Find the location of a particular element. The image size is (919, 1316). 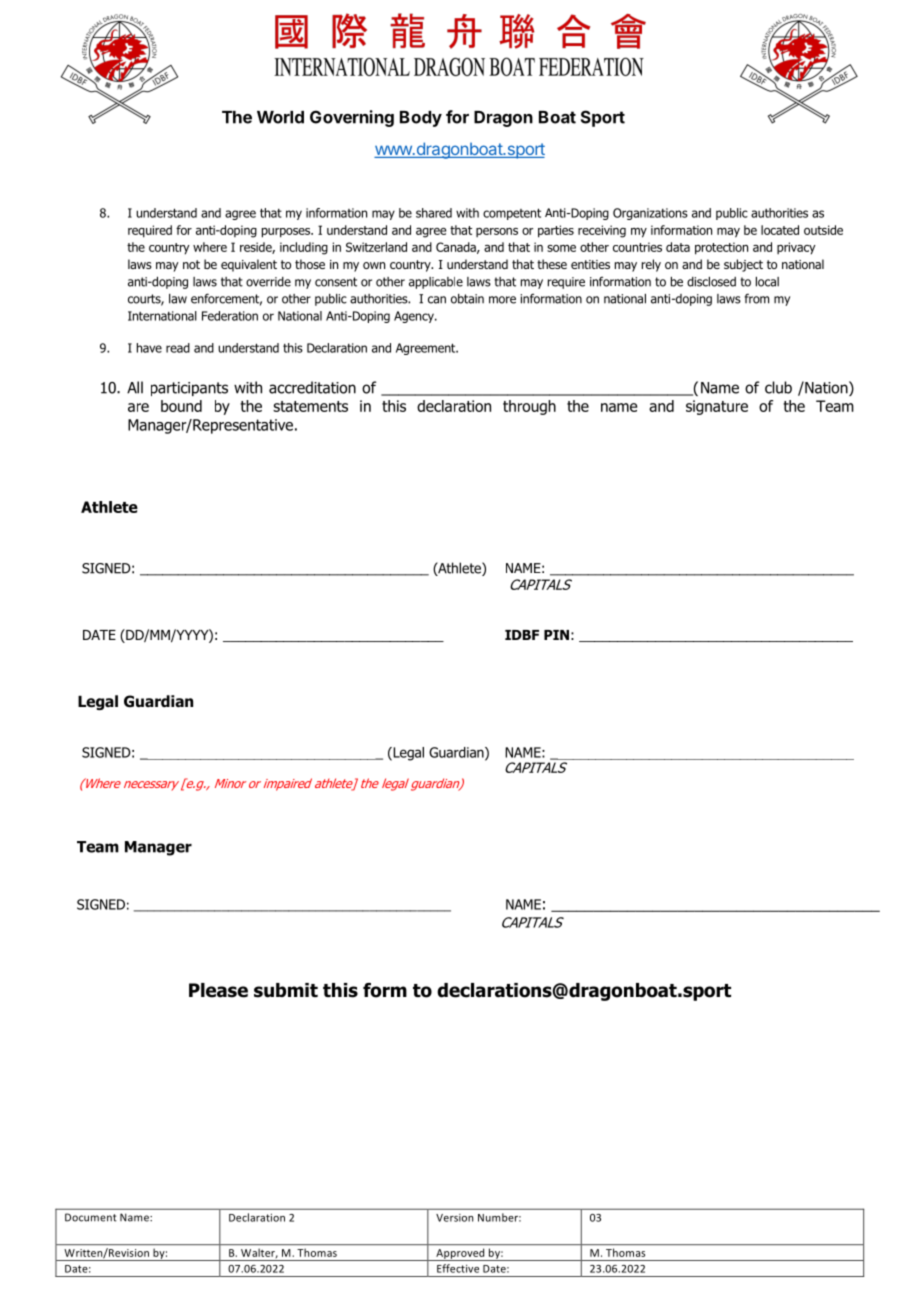

through is located at coordinates (529, 407).
